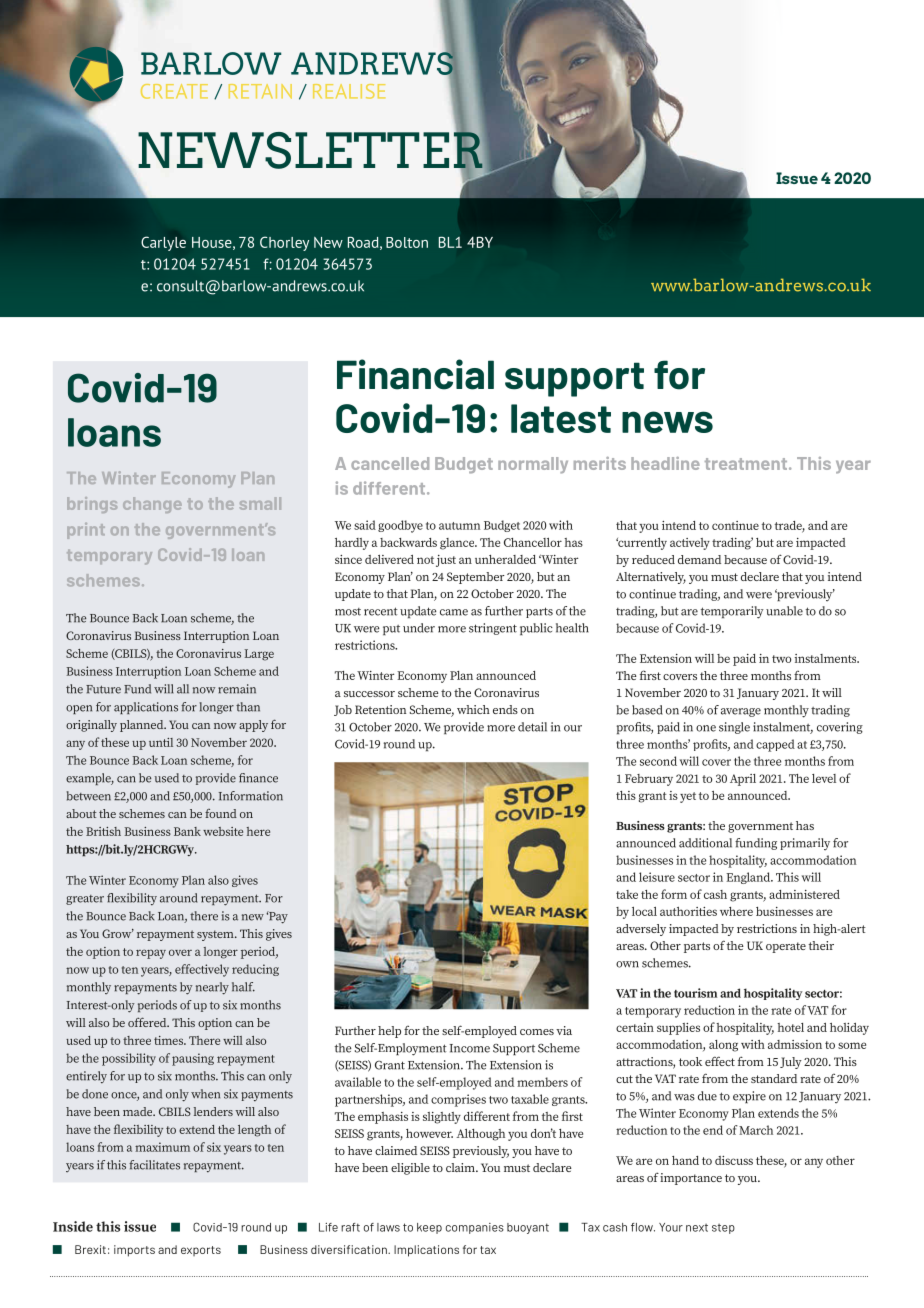 This screenshot has width=924, height=1308. What do you see at coordinates (407, 242) in the screenshot?
I see `Bolton` at bounding box center [407, 242].
